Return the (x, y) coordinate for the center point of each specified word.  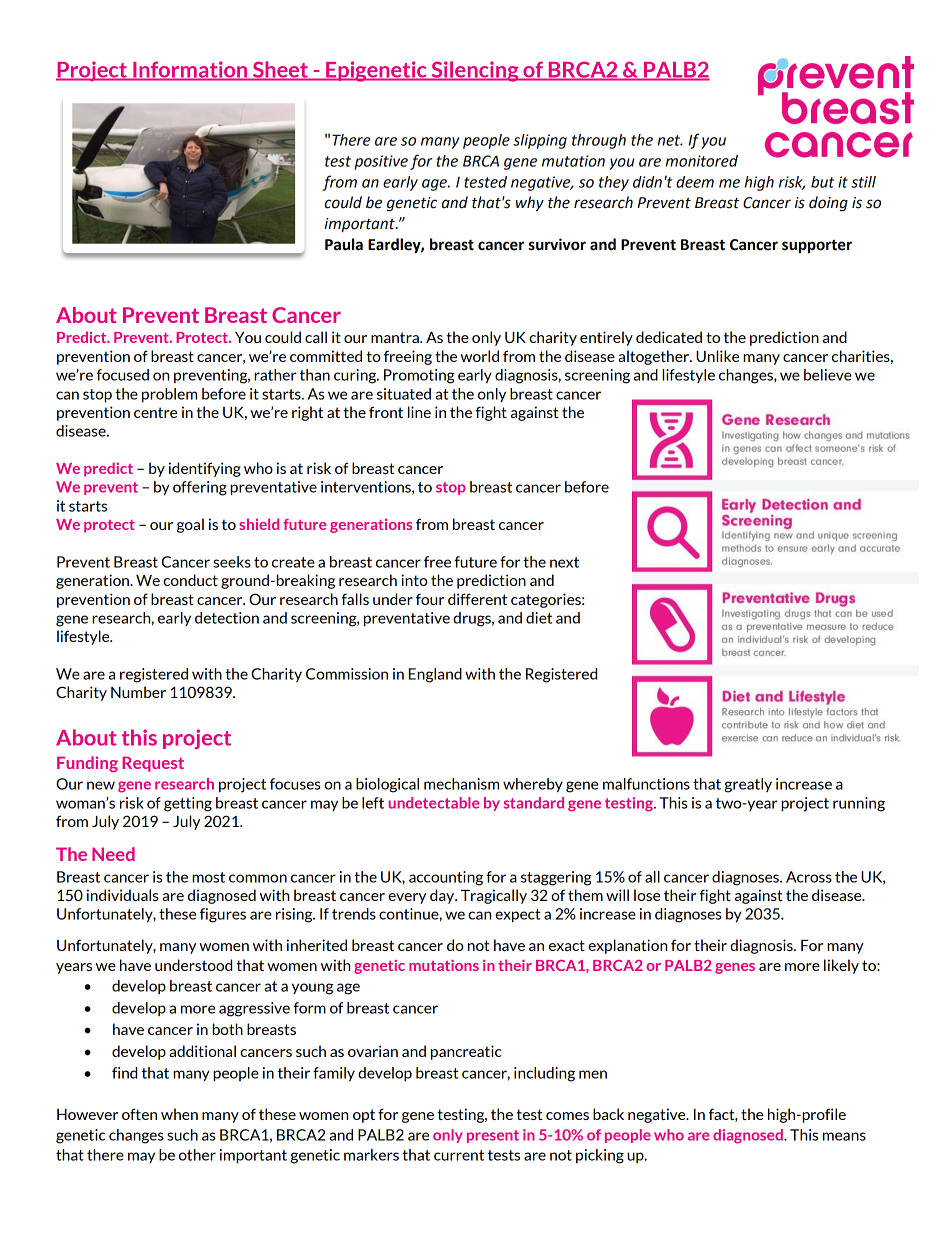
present (493, 1136)
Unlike (717, 356)
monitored (702, 161)
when (179, 1114)
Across (809, 877)
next (564, 562)
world (479, 356)
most (208, 877)
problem (169, 395)
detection (227, 618)
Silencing (475, 71)
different (477, 599)
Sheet (281, 70)
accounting (446, 878)
